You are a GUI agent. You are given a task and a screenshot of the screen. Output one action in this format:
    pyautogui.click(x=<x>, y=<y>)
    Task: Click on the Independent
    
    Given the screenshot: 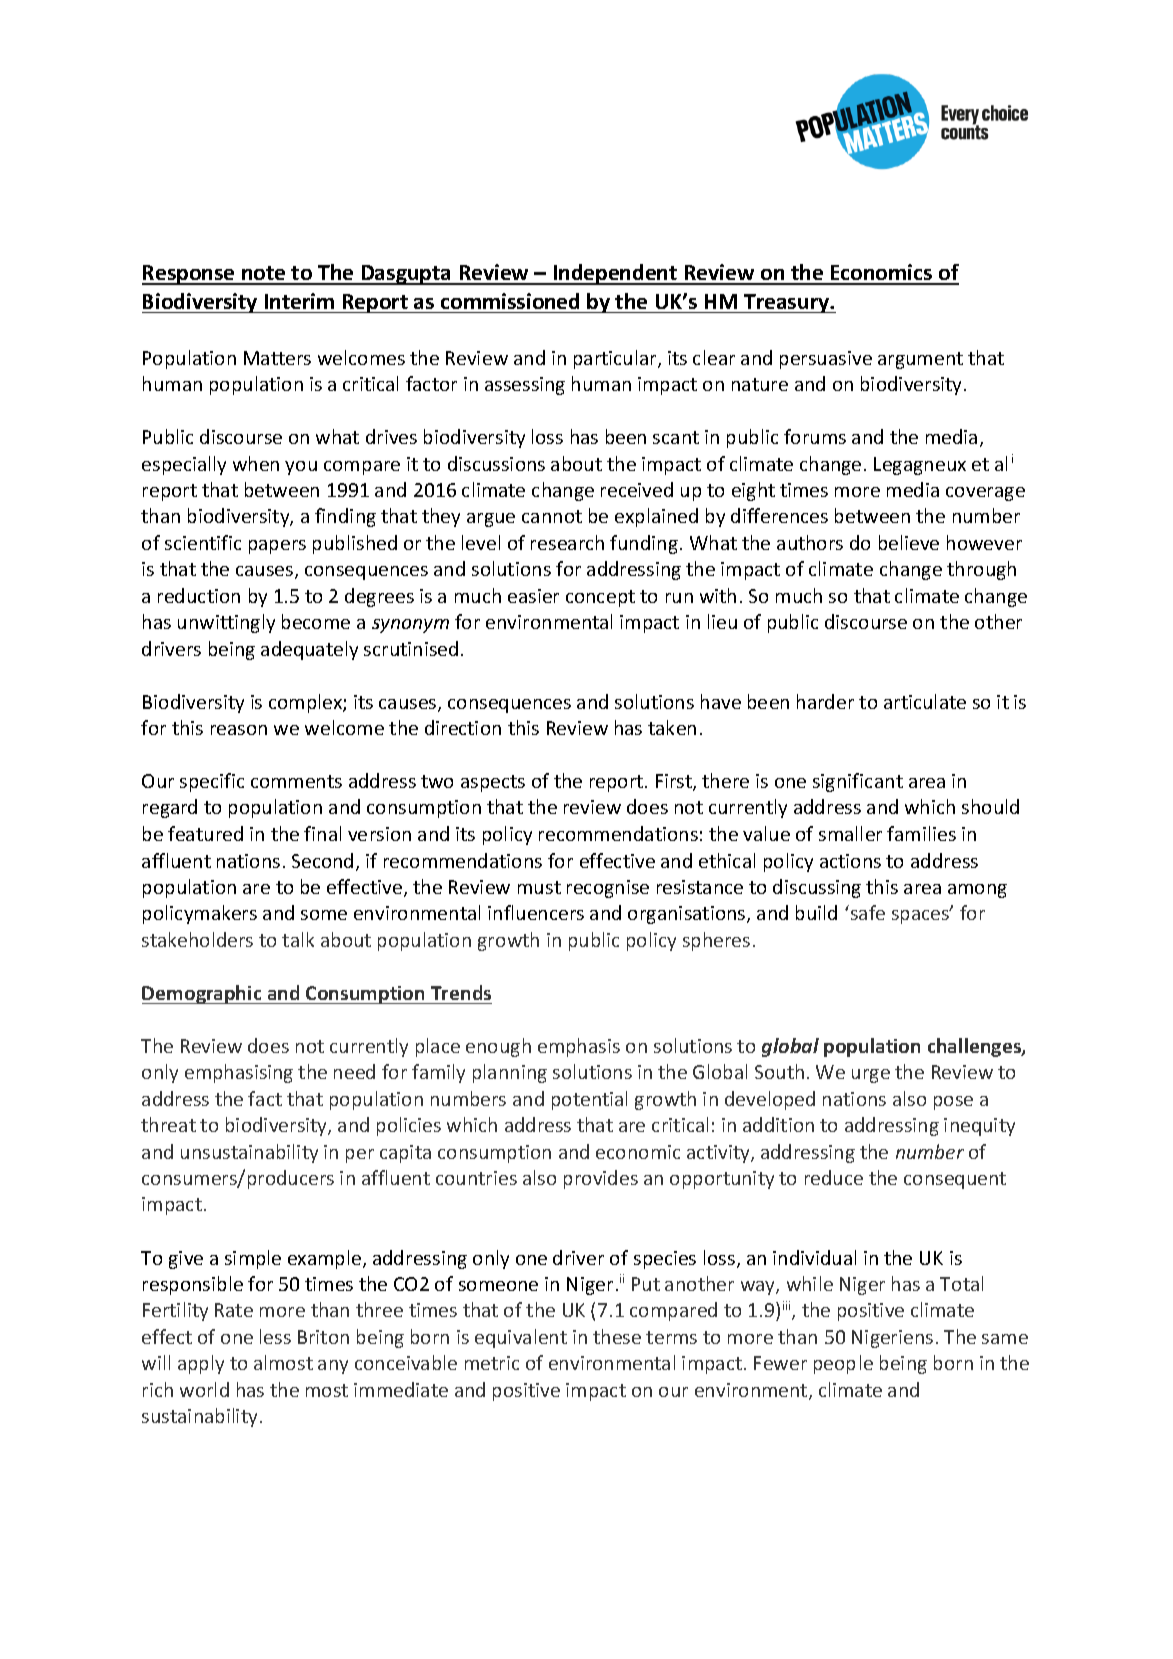 What is the action you would take?
    pyautogui.click(x=615, y=274)
